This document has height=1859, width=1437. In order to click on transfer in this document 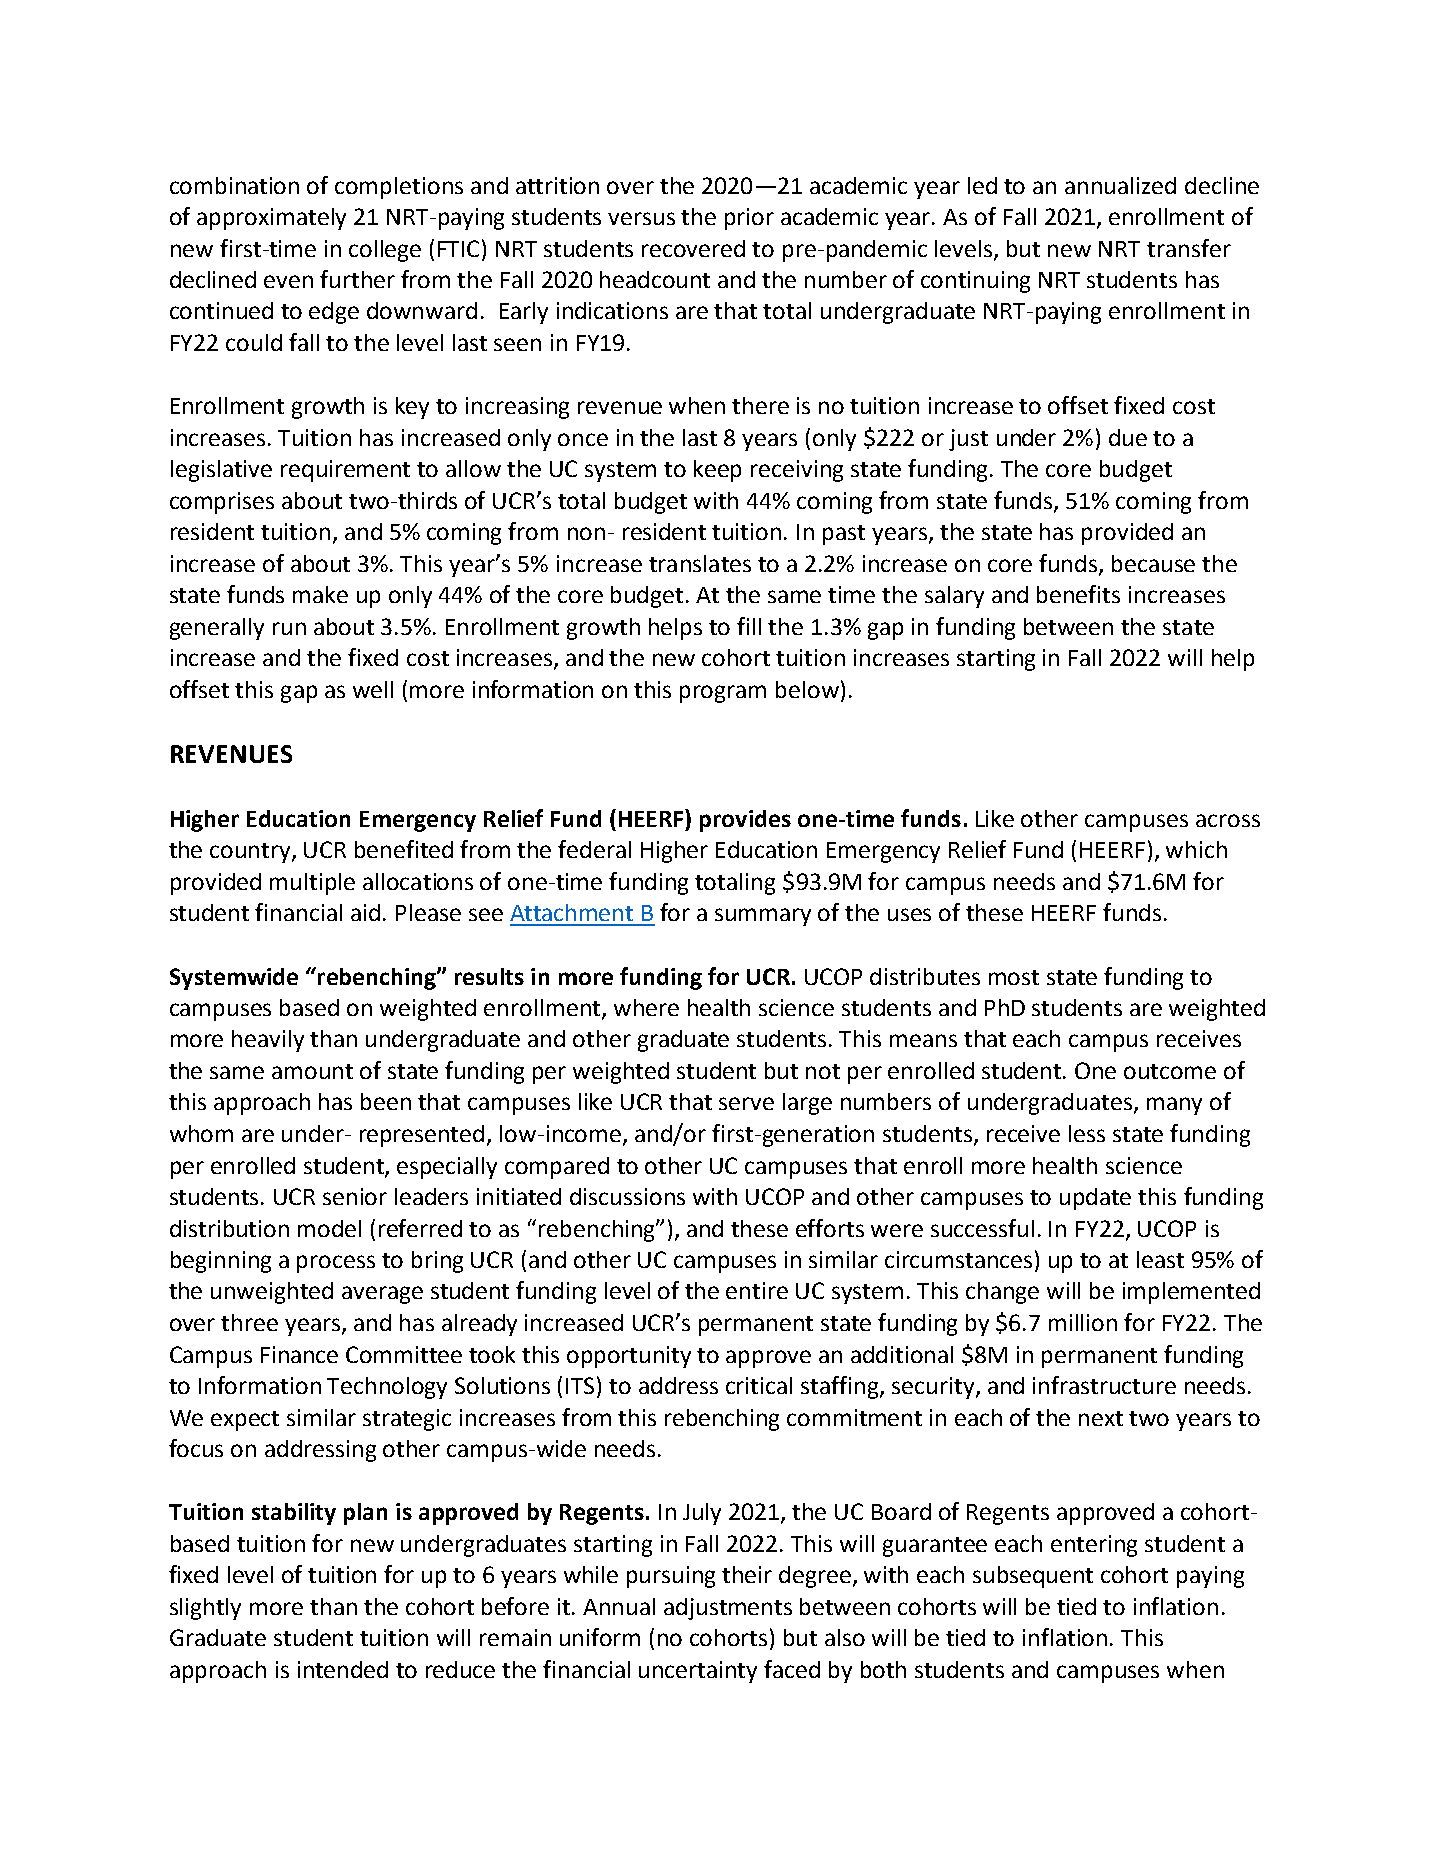, I will do `click(1189, 248)`.
